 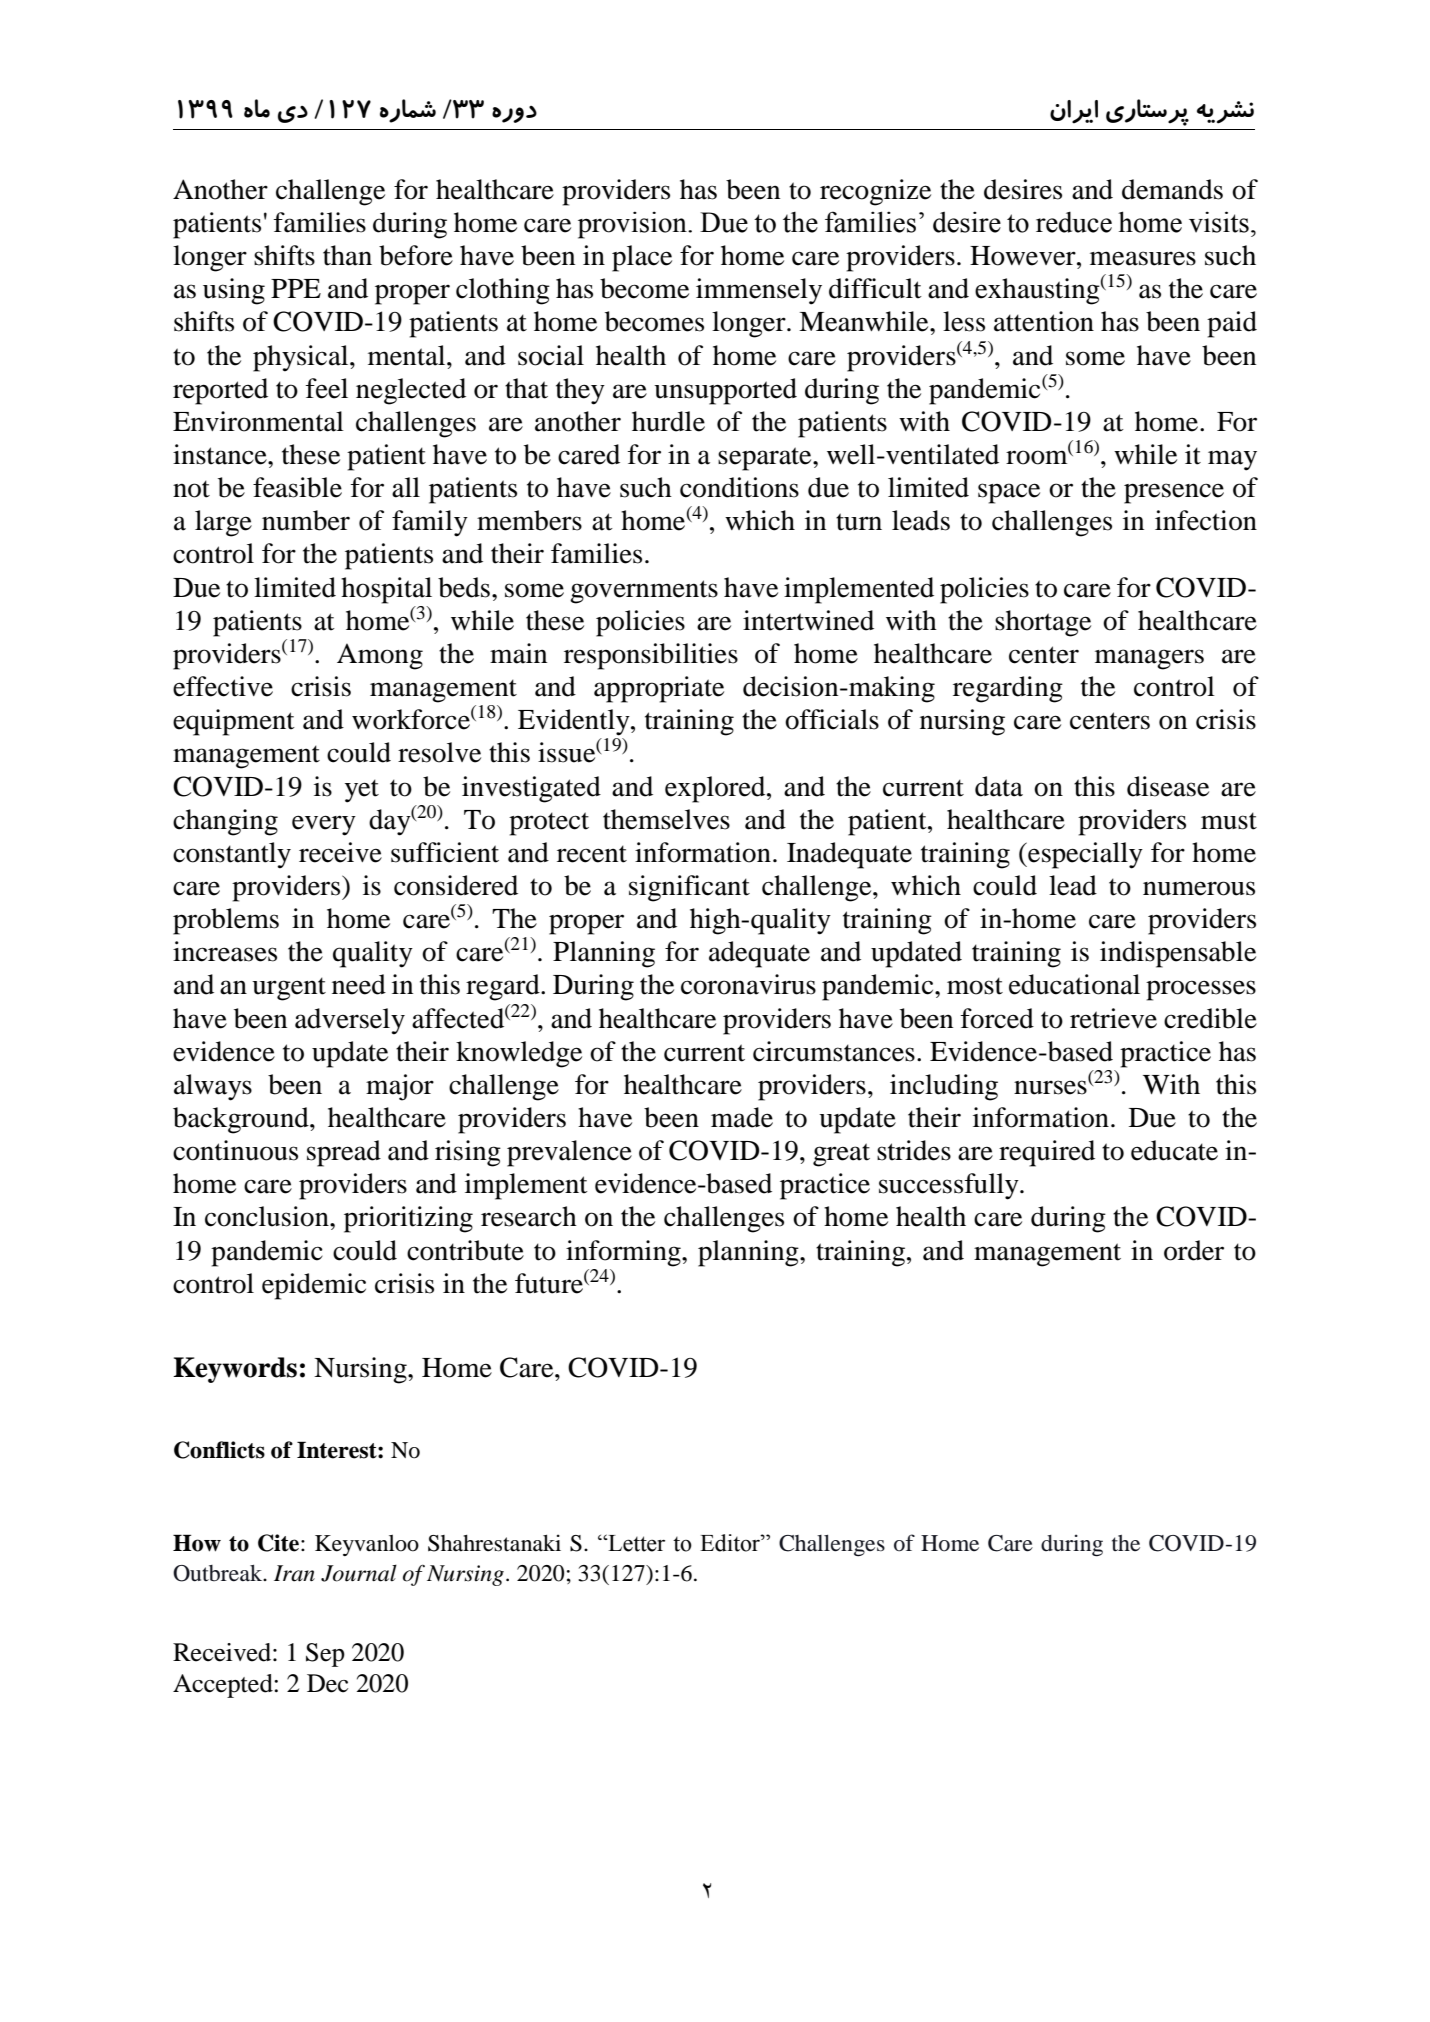 I want to click on reduce, so click(x=1074, y=222).
